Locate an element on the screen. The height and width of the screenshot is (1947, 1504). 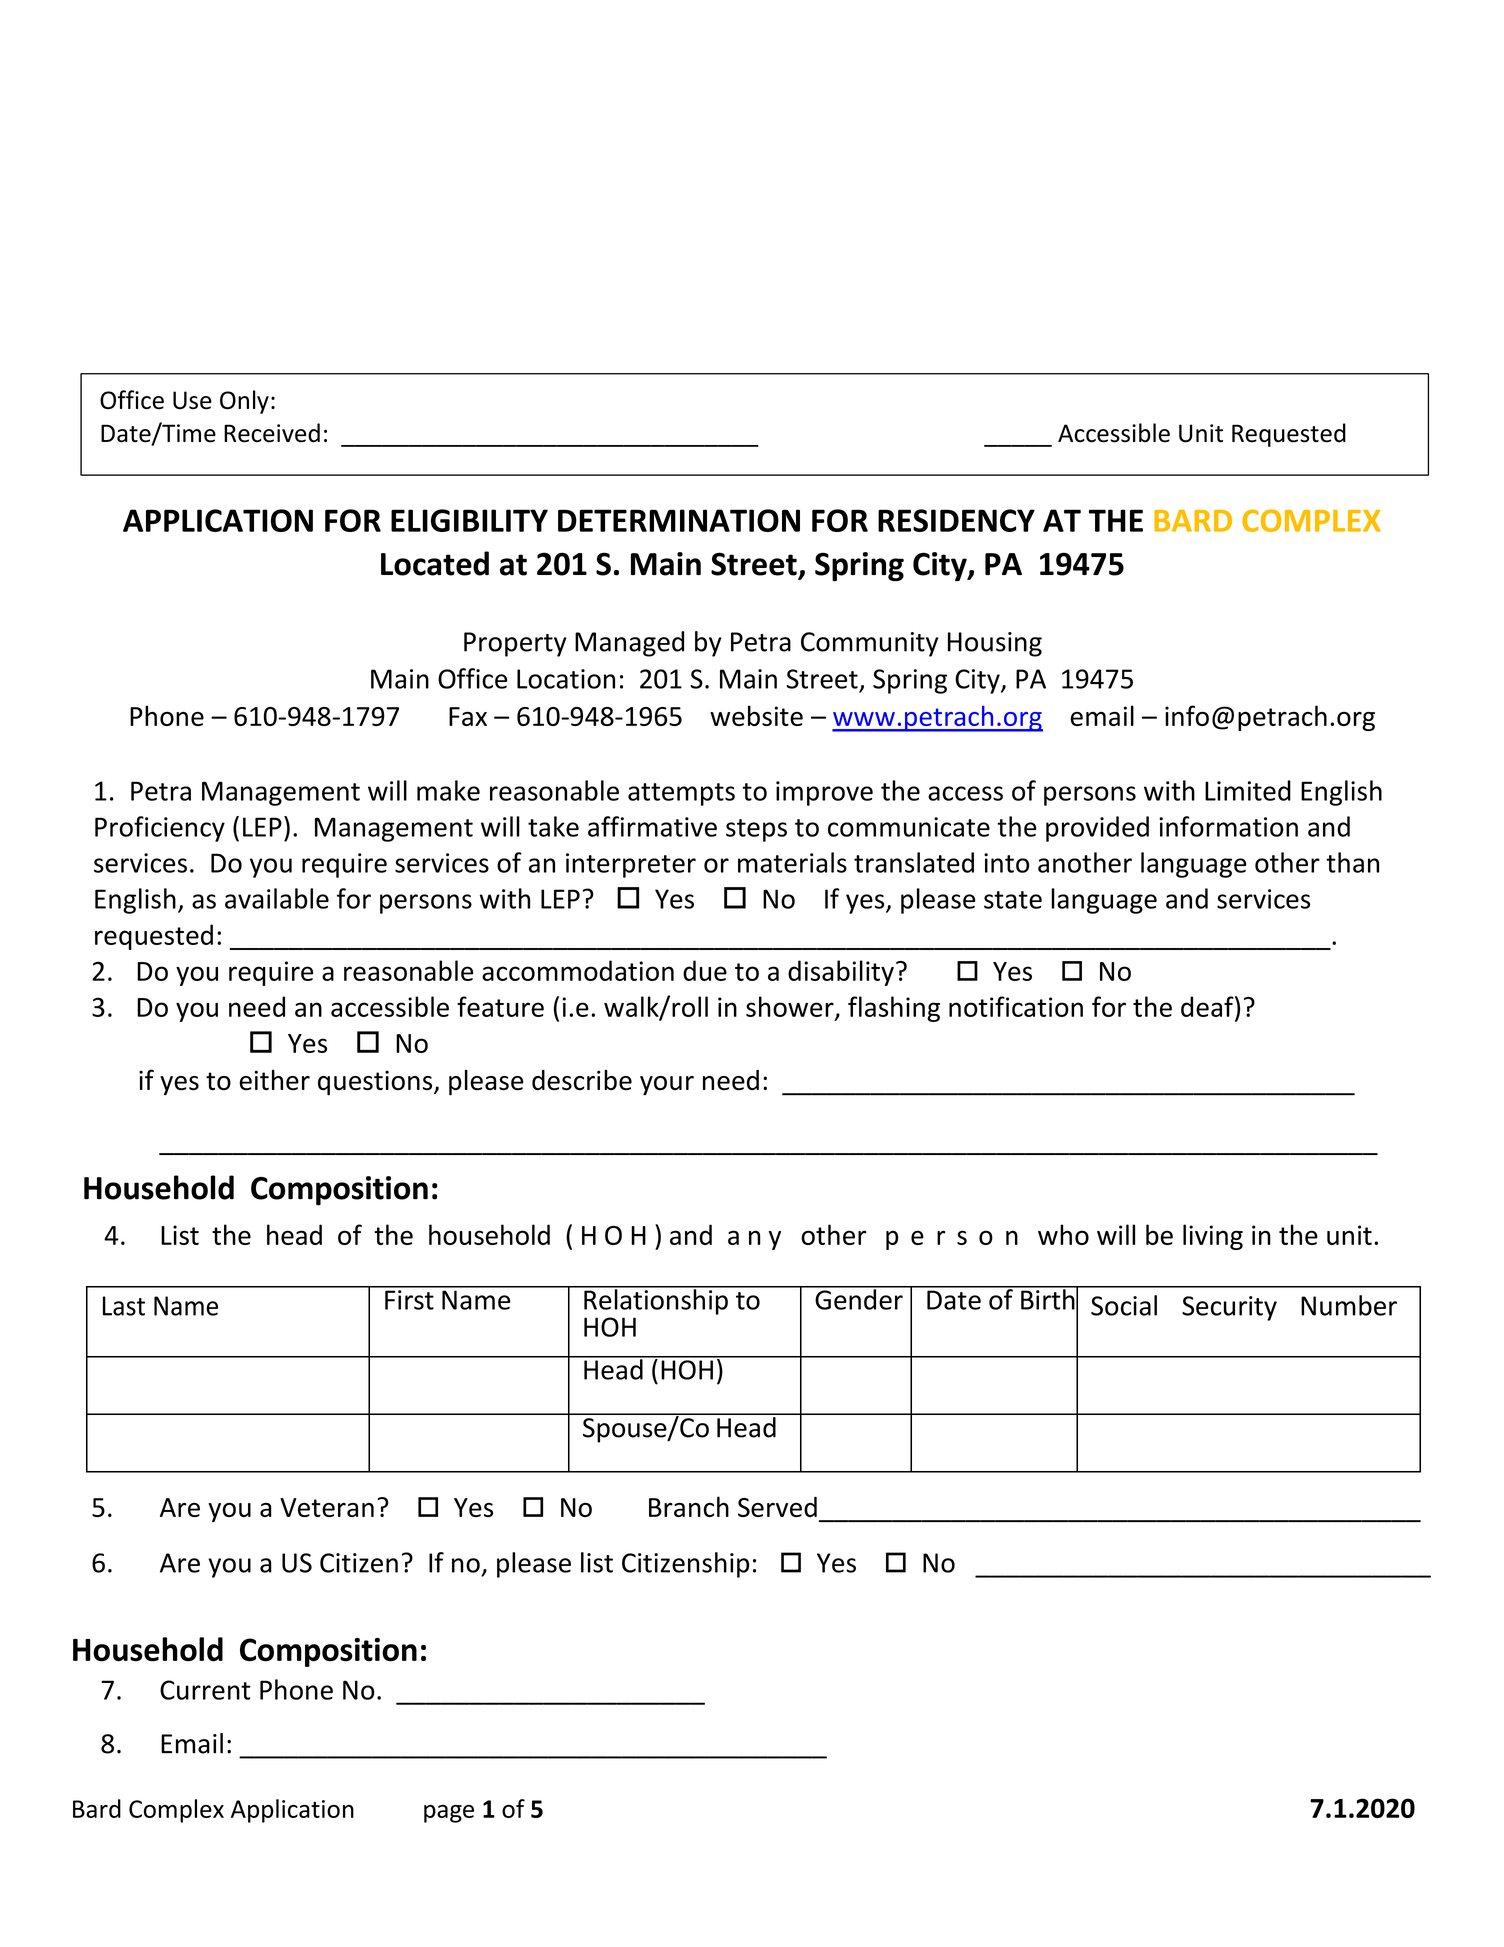
RESIDENCY is located at coordinates (956, 520).
